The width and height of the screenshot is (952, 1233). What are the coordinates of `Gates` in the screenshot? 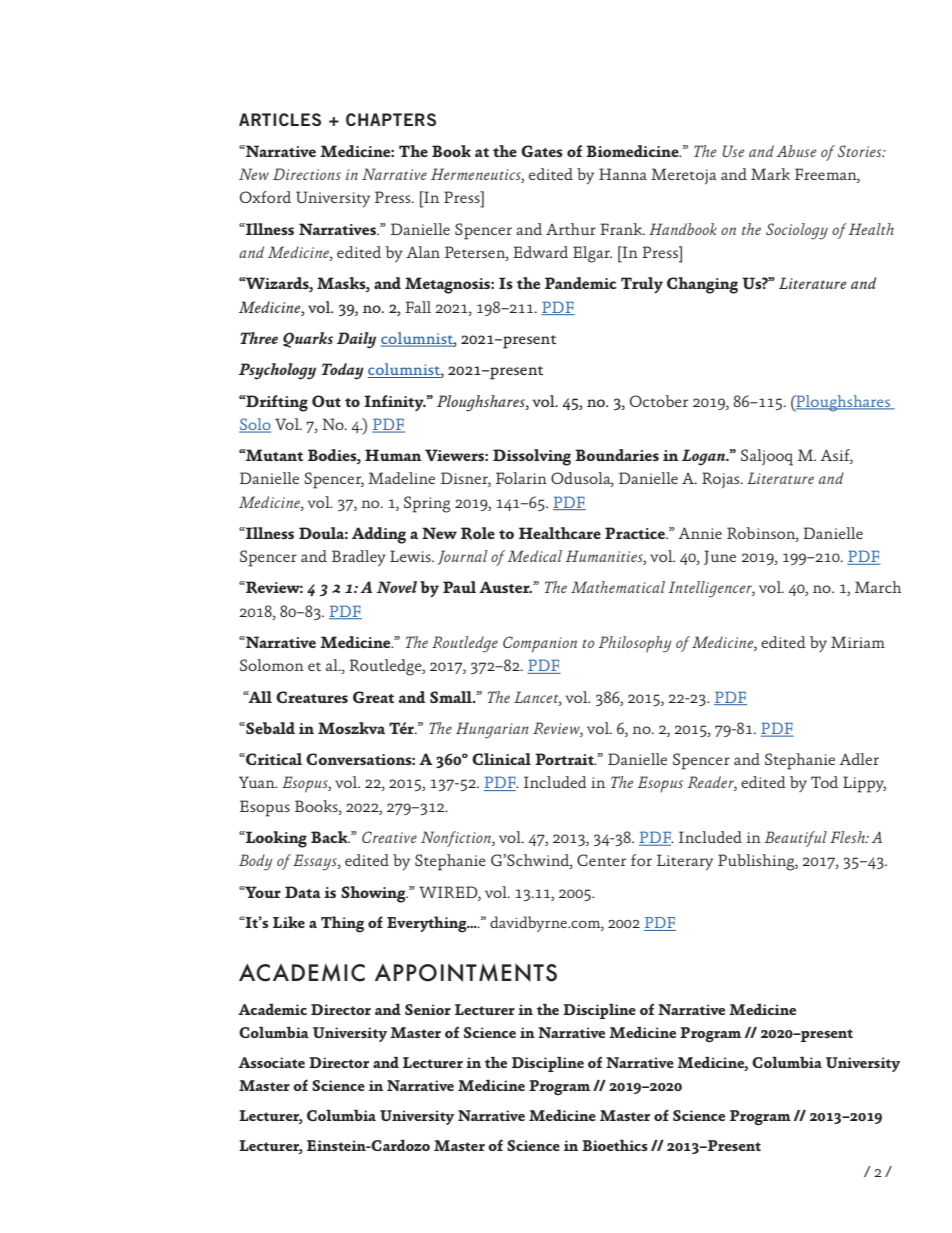 It's located at (542, 151).
